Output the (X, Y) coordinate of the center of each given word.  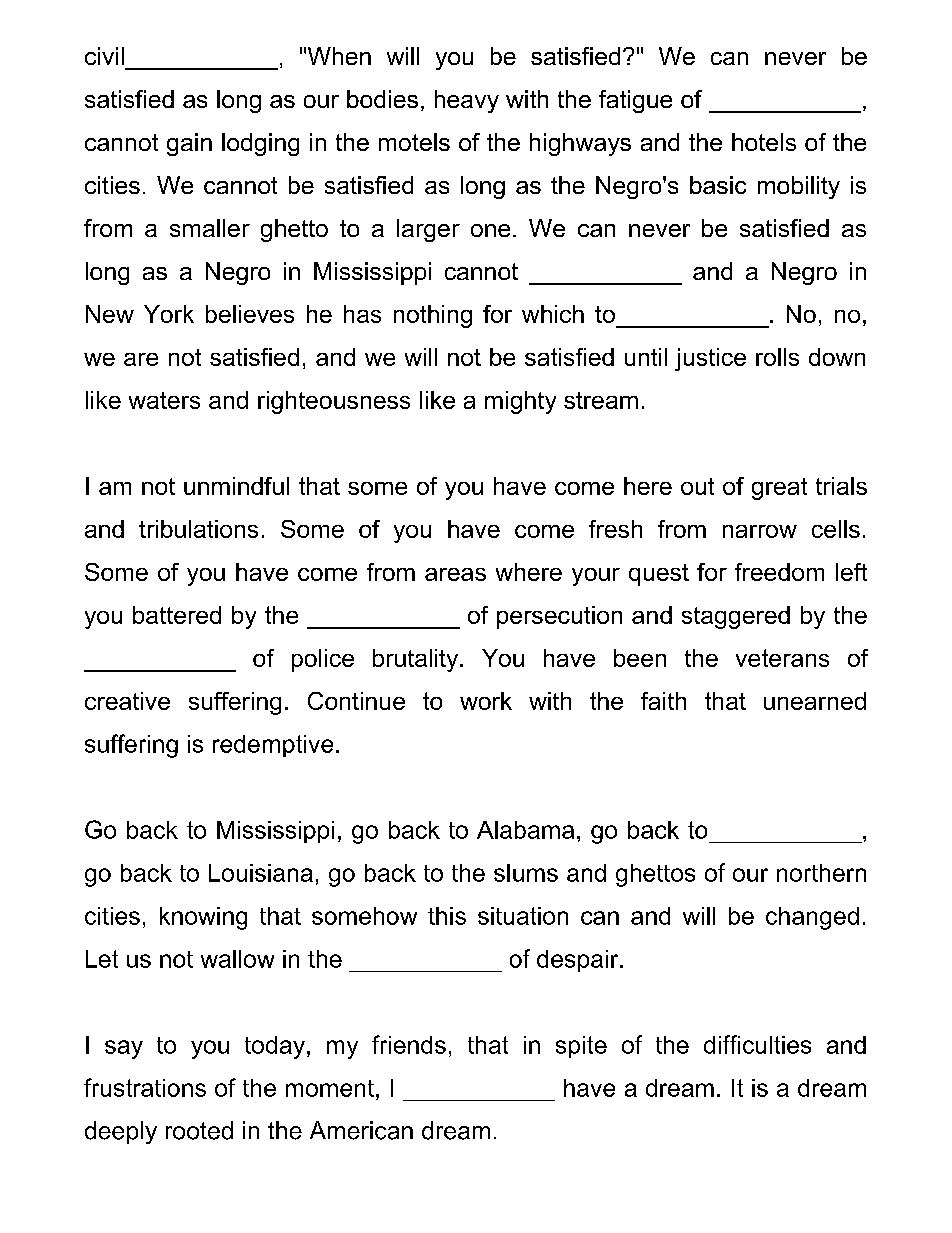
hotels (764, 142)
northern (821, 873)
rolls (777, 357)
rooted (199, 1130)
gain (189, 144)
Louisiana (261, 873)
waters (164, 400)
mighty (520, 402)
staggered (736, 617)
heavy (467, 101)
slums (526, 873)
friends (409, 1044)
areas (455, 574)
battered (177, 615)
